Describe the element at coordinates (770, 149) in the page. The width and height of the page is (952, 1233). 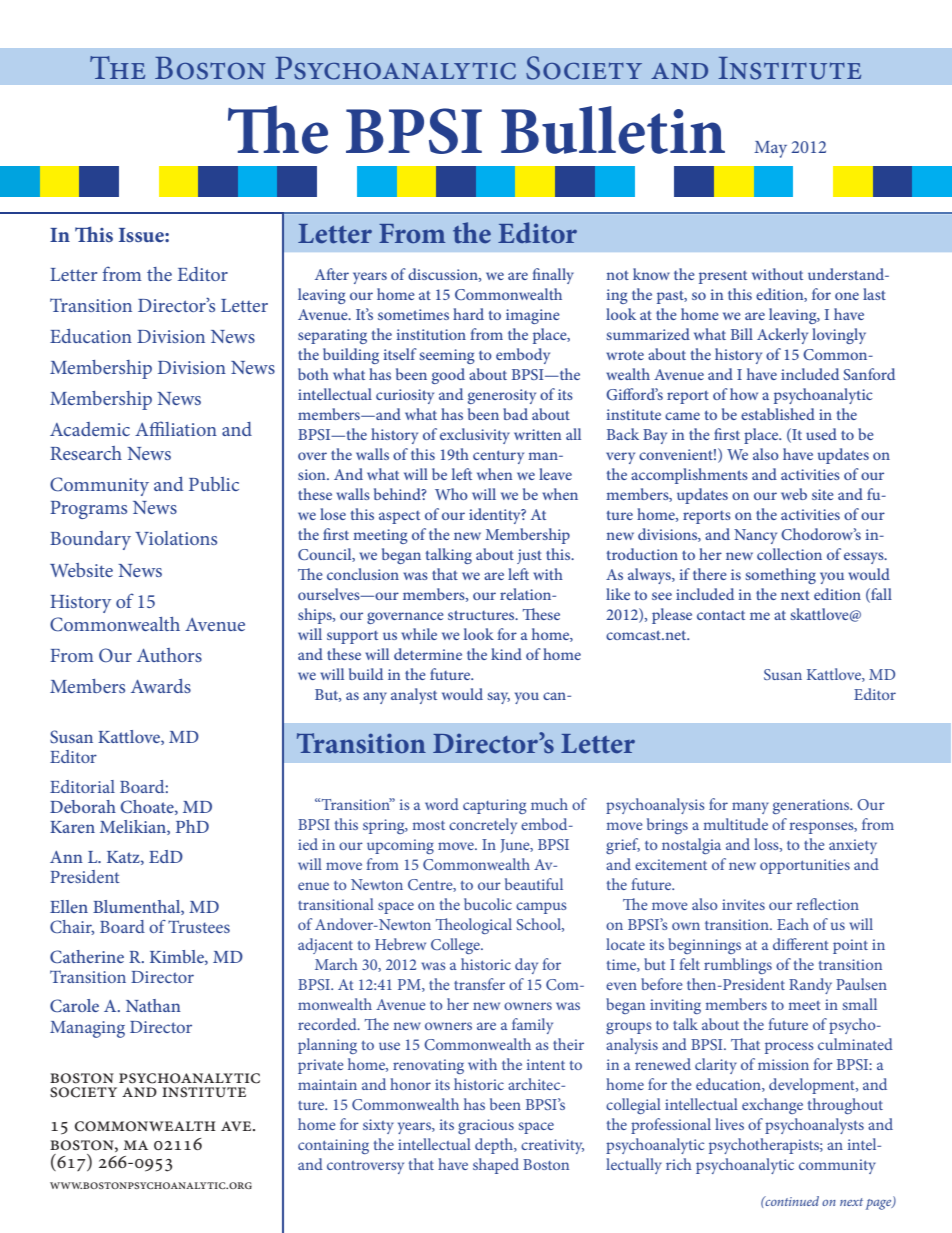
I see `May` at that location.
